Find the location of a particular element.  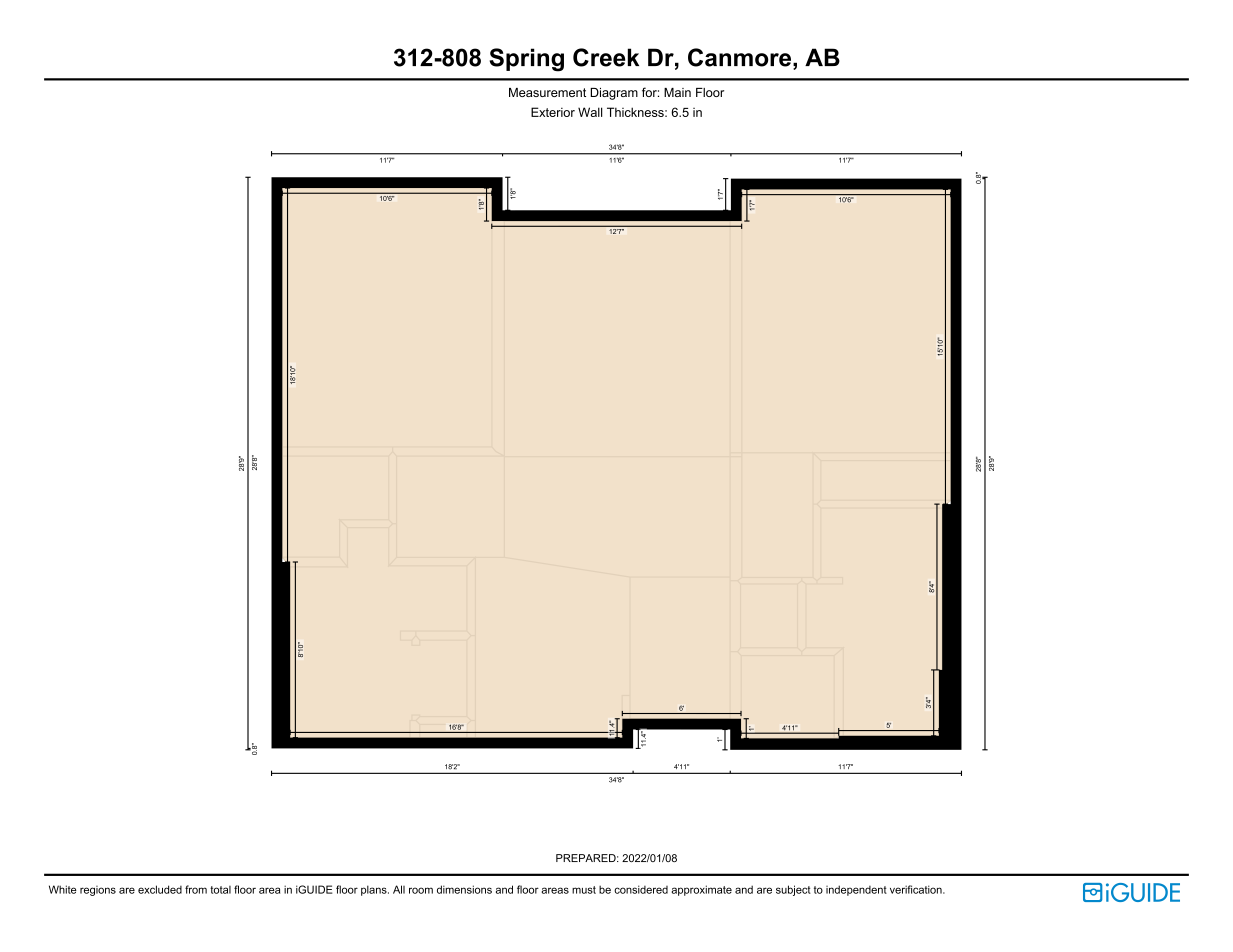

approximate is located at coordinates (701, 890).
